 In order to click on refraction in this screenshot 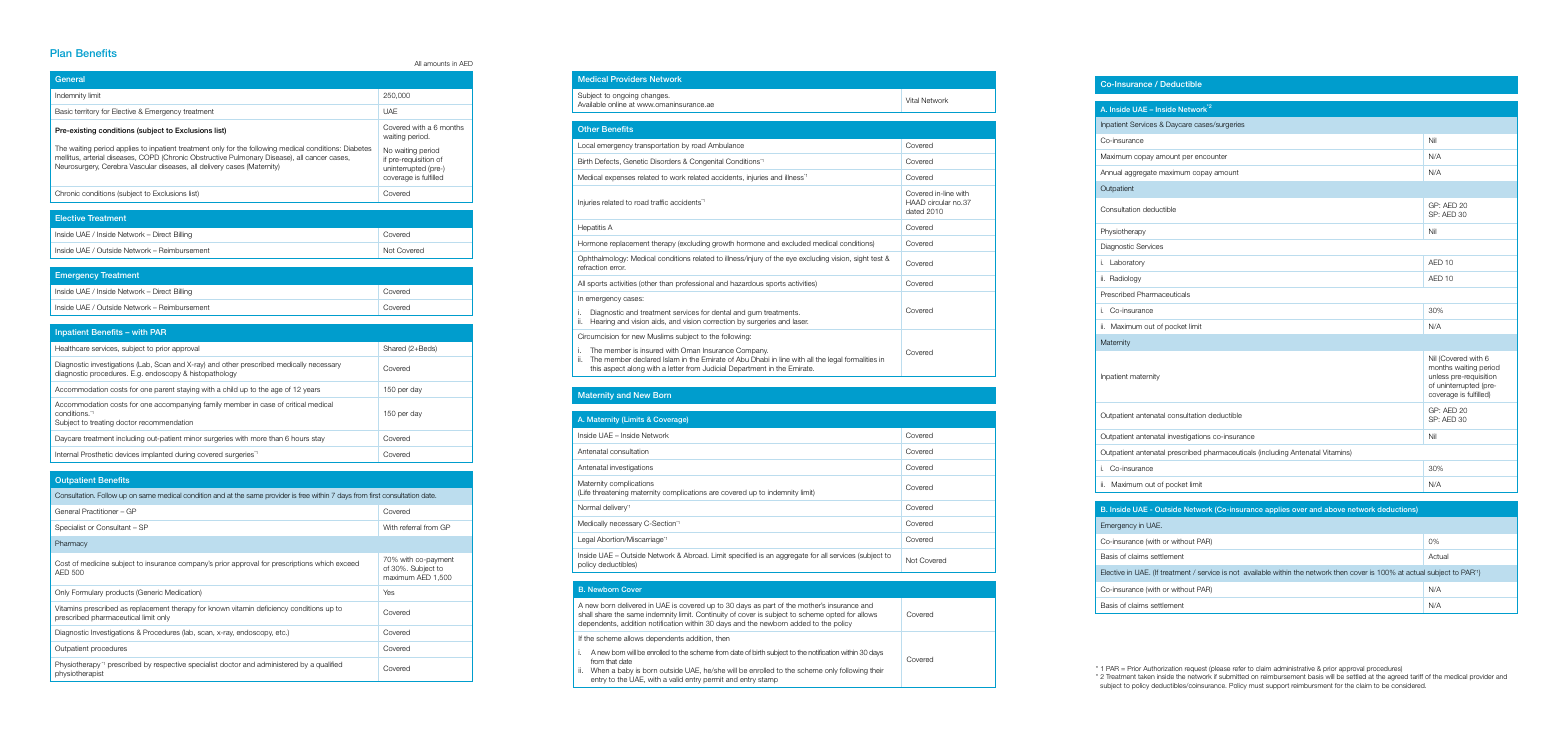, I will do `click(592, 267)`.
